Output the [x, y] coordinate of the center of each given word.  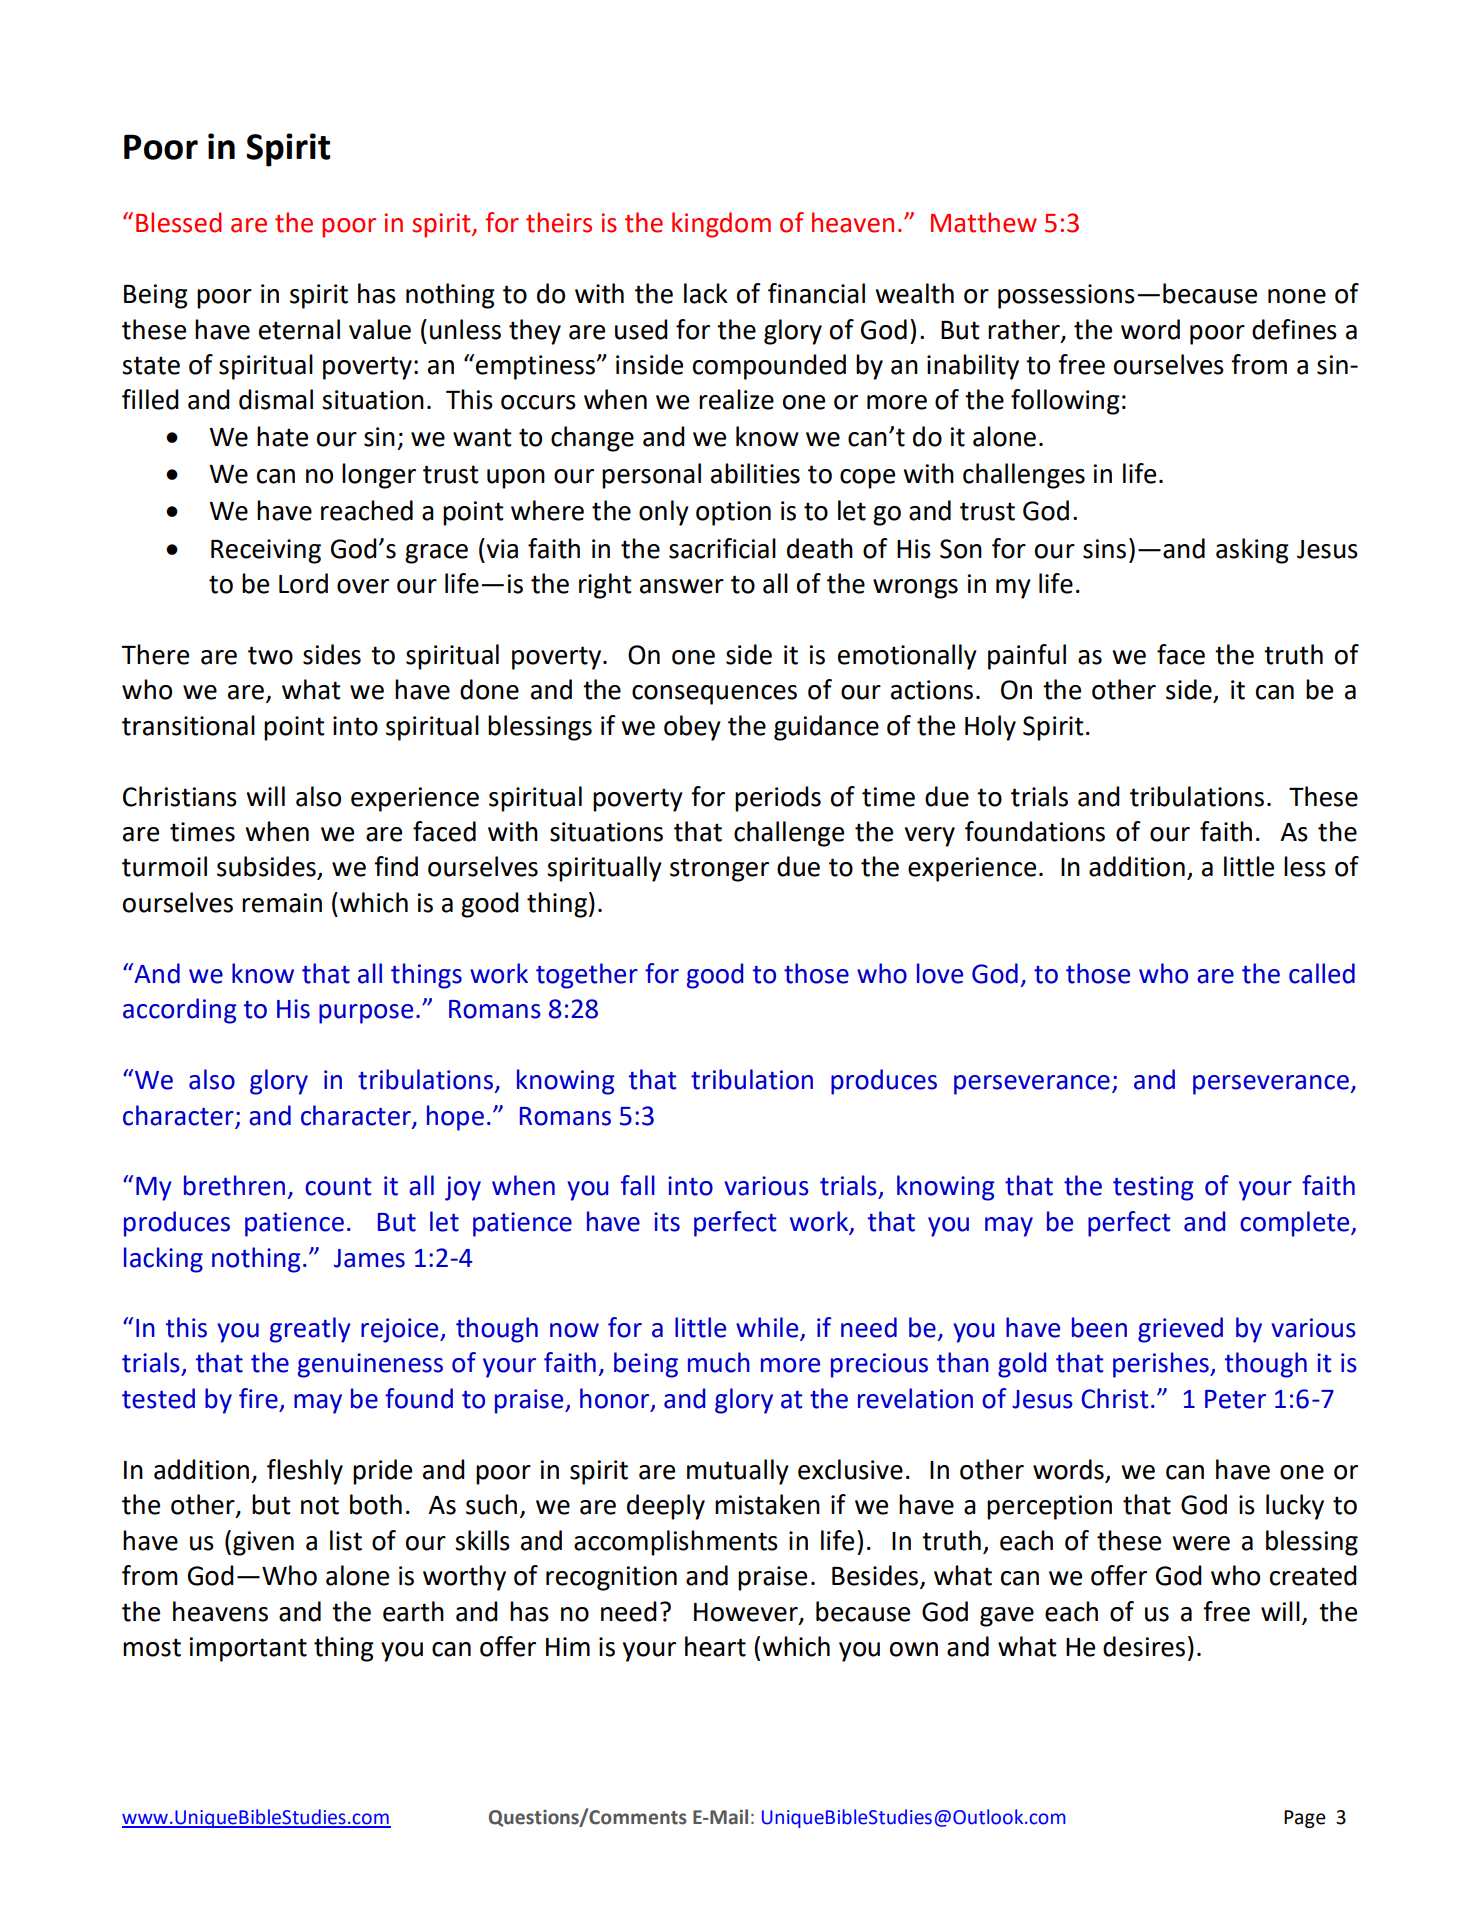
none [1297, 296]
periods [778, 799]
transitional [188, 725]
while [768, 1328]
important [248, 1649]
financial [816, 293]
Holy [990, 728]
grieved [1180, 1330]
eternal [299, 329]
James [369, 1258]
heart [715, 1646]
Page [1305, 1819]
